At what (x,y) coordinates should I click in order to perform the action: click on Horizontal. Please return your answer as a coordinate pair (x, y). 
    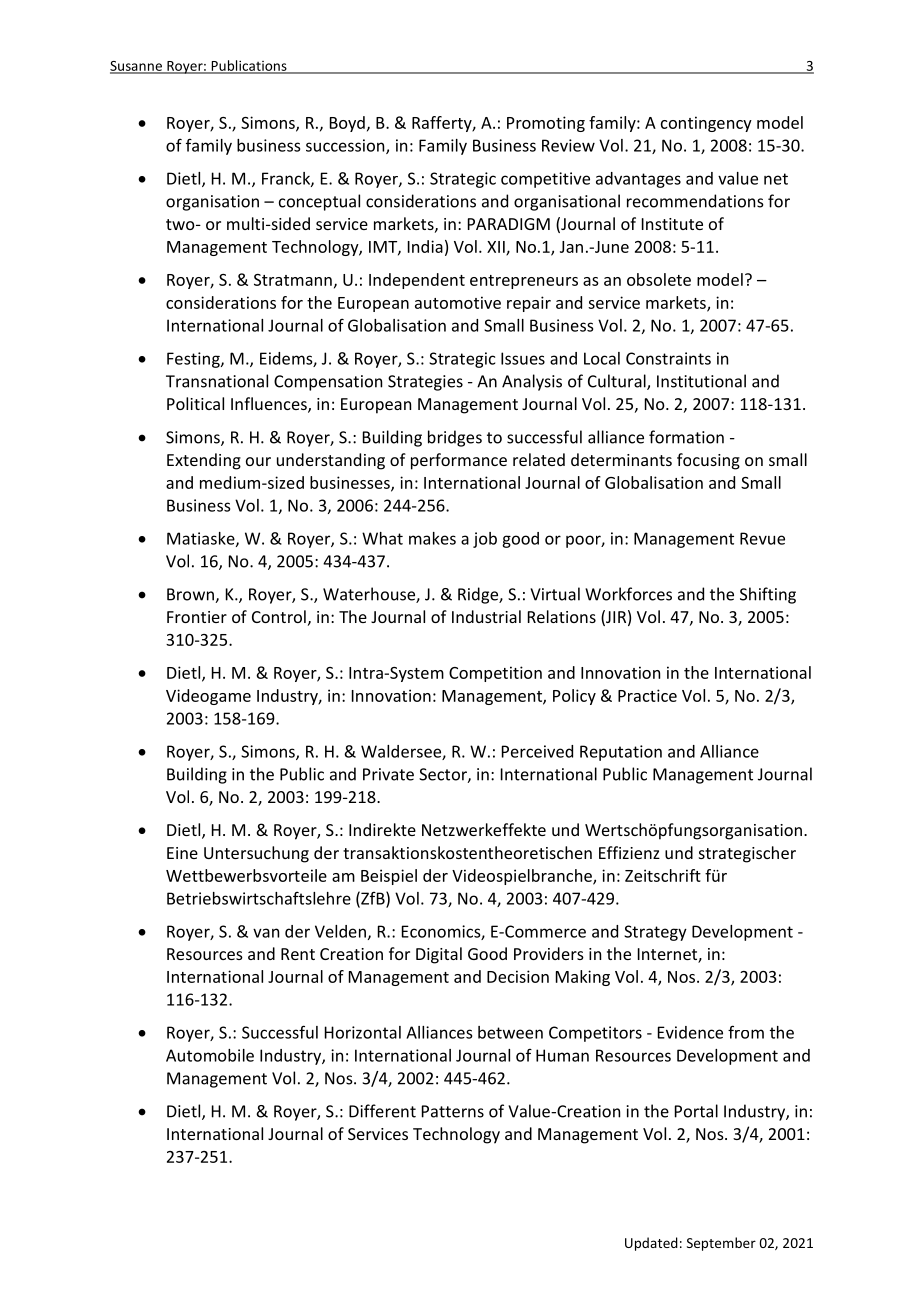
    Looking at the image, I should click on (363, 1032).
